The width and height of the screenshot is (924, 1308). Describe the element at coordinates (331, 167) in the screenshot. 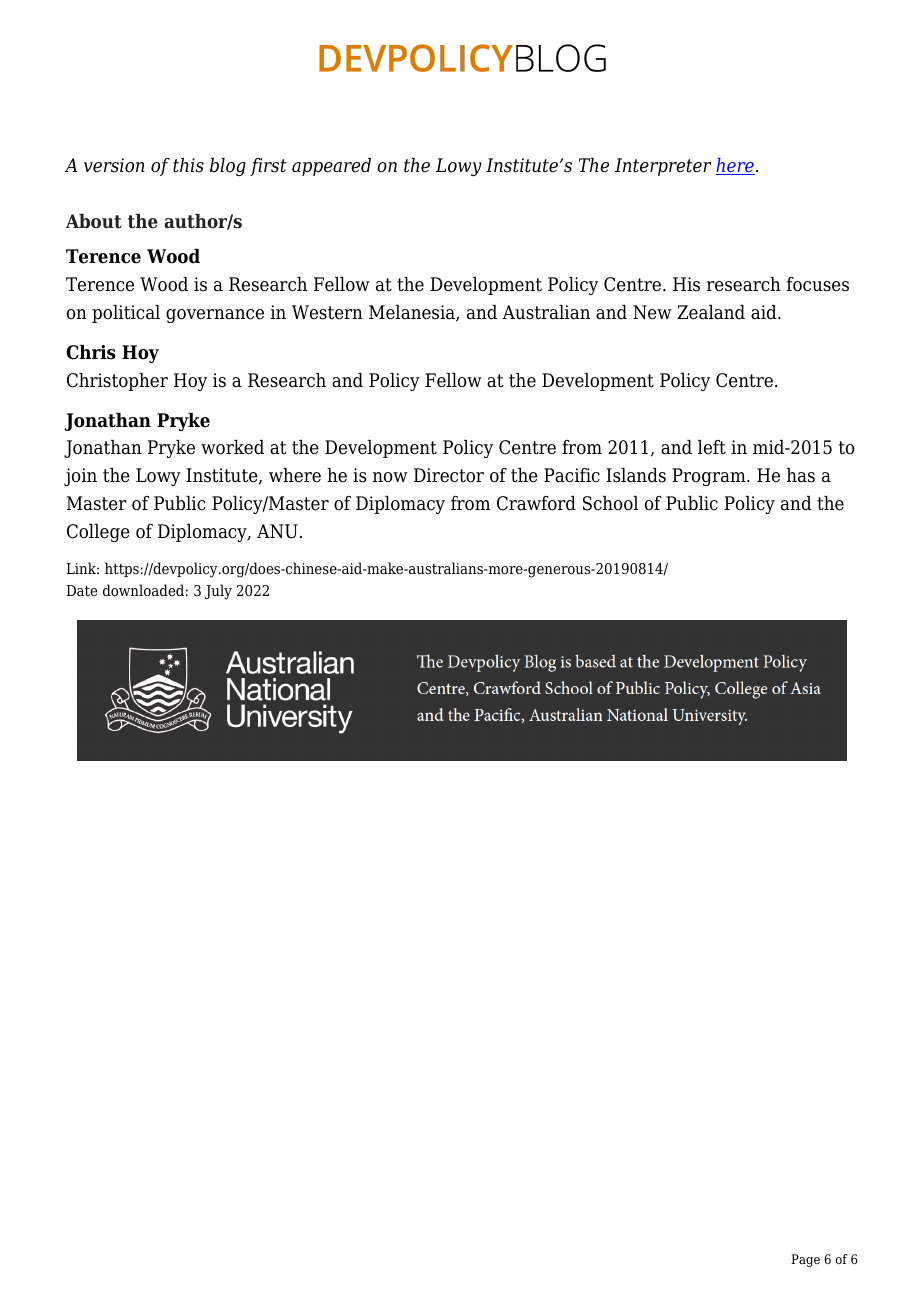

I see `appeared` at that location.
